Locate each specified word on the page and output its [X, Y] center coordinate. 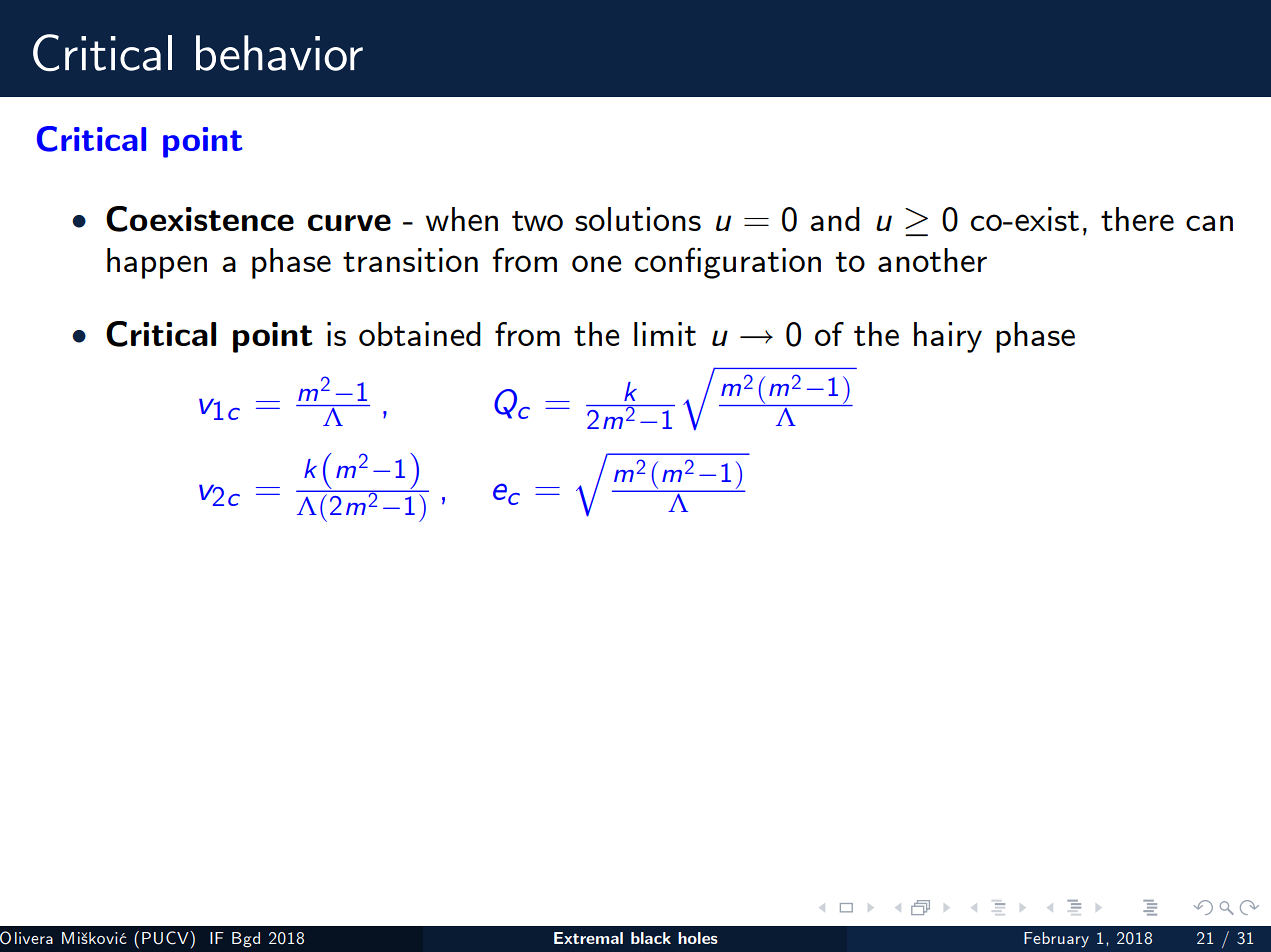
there [1137, 219]
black [651, 938]
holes [698, 938]
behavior [279, 53]
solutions [638, 219]
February [1056, 940]
